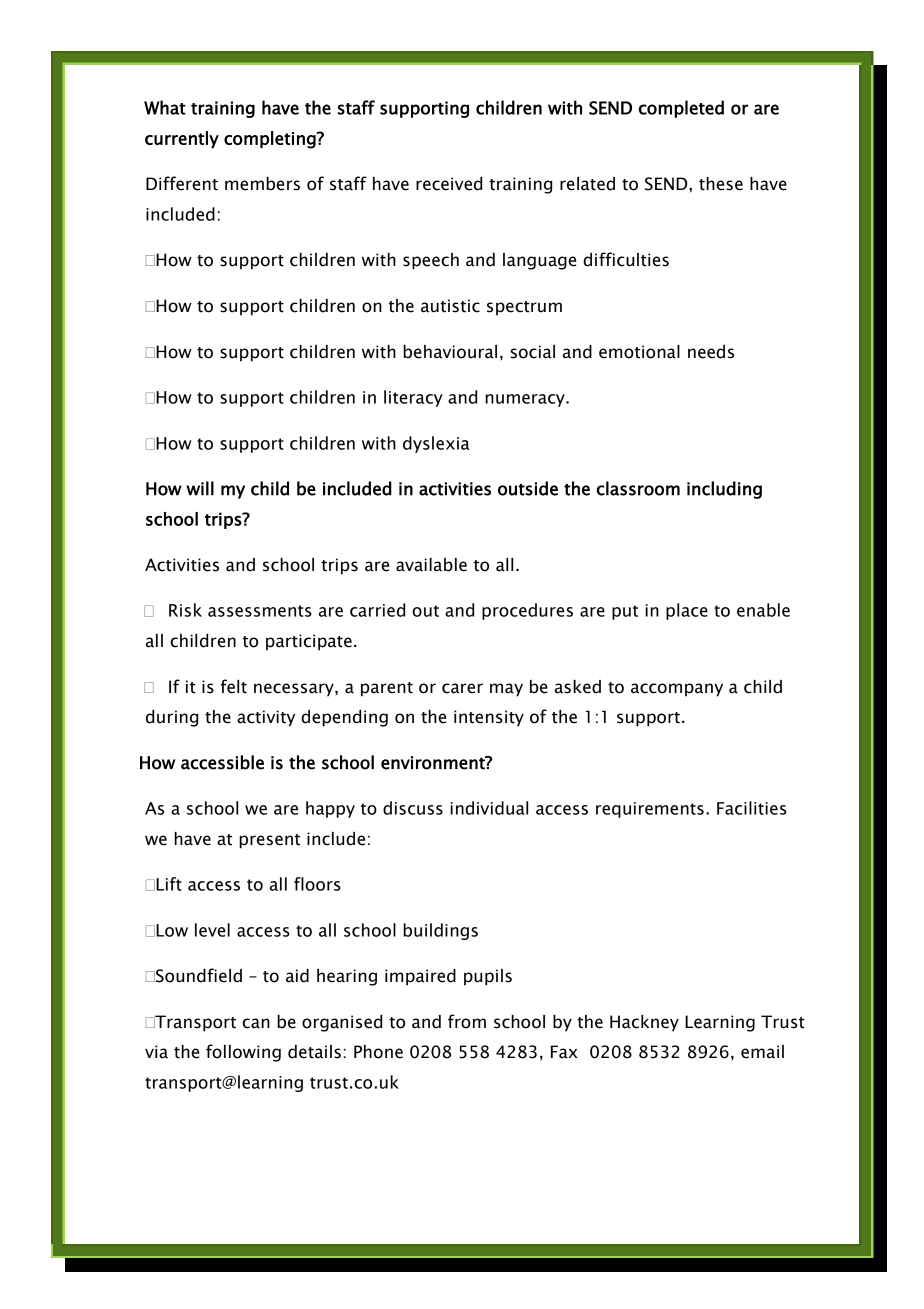  Describe the element at coordinates (650, 810) in the image. I see `requirements` at that location.
